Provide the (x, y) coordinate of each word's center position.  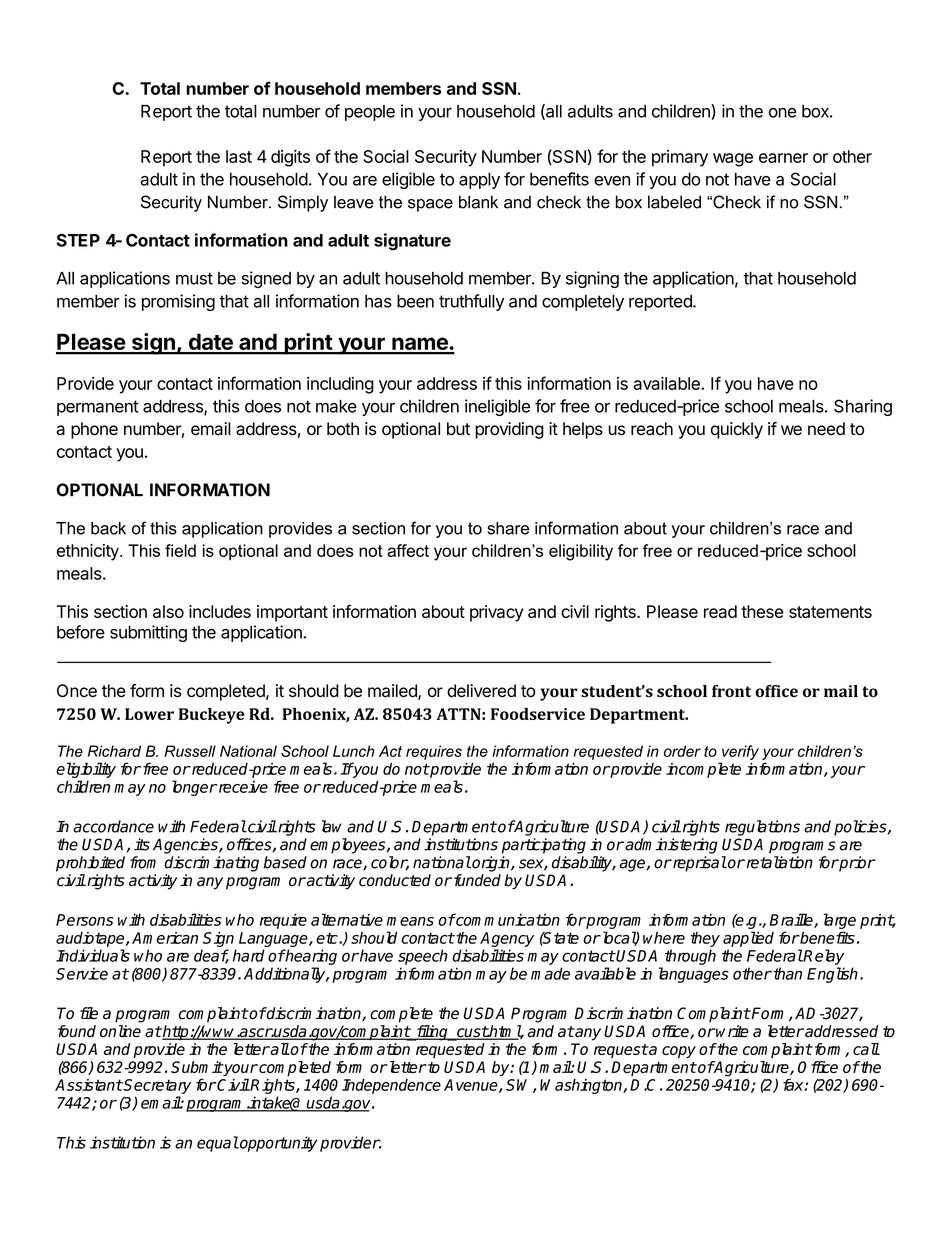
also (168, 611)
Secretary (156, 1086)
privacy (496, 613)
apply (479, 181)
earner (783, 158)
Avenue (472, 1086)
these (762, 611)
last (239, 156)
